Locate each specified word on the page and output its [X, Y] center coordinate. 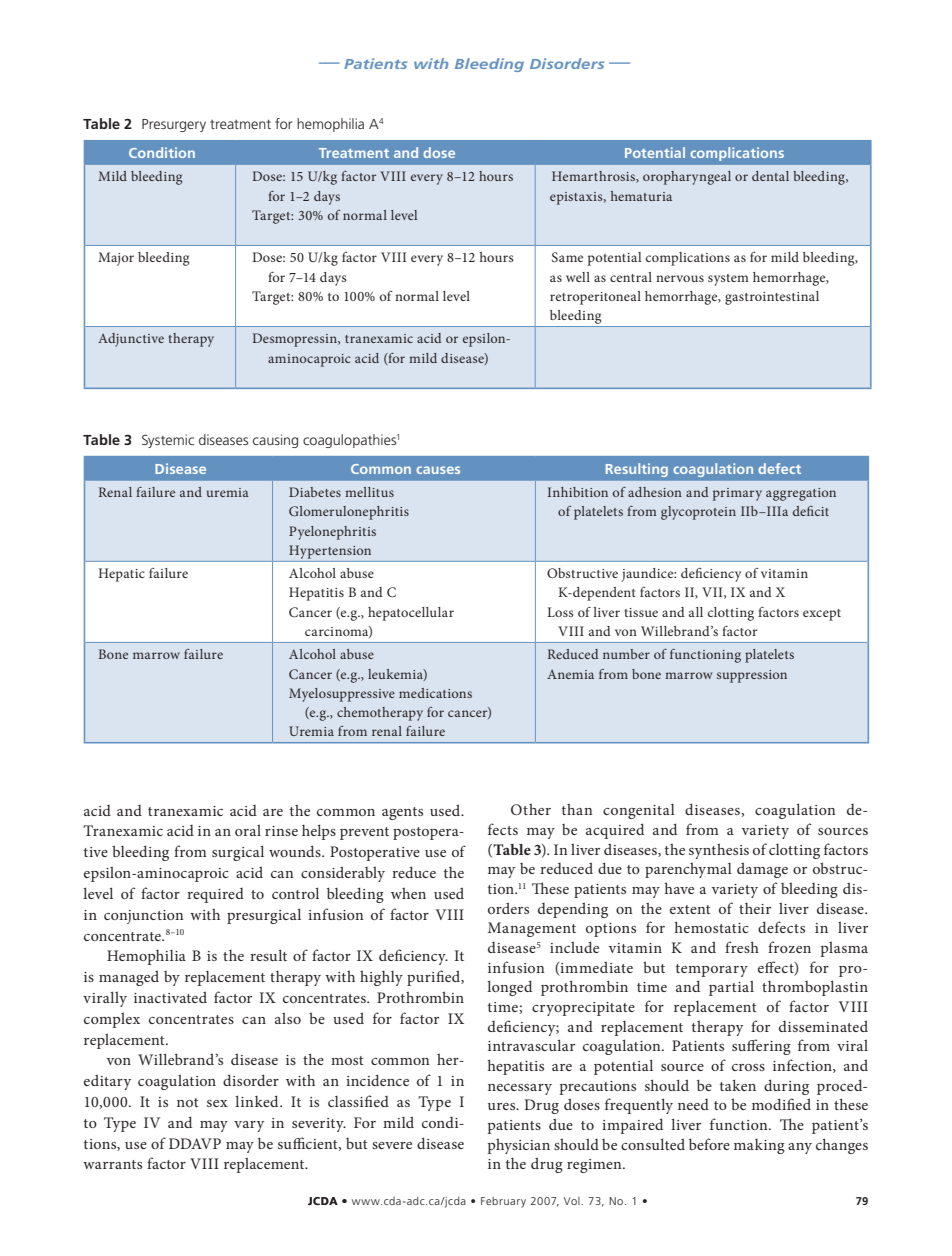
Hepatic [122, 575]
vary [249, 1126]
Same [567, 257]
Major [116, 259]
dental [770, 176]
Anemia [570, 674]
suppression [752, 676]
